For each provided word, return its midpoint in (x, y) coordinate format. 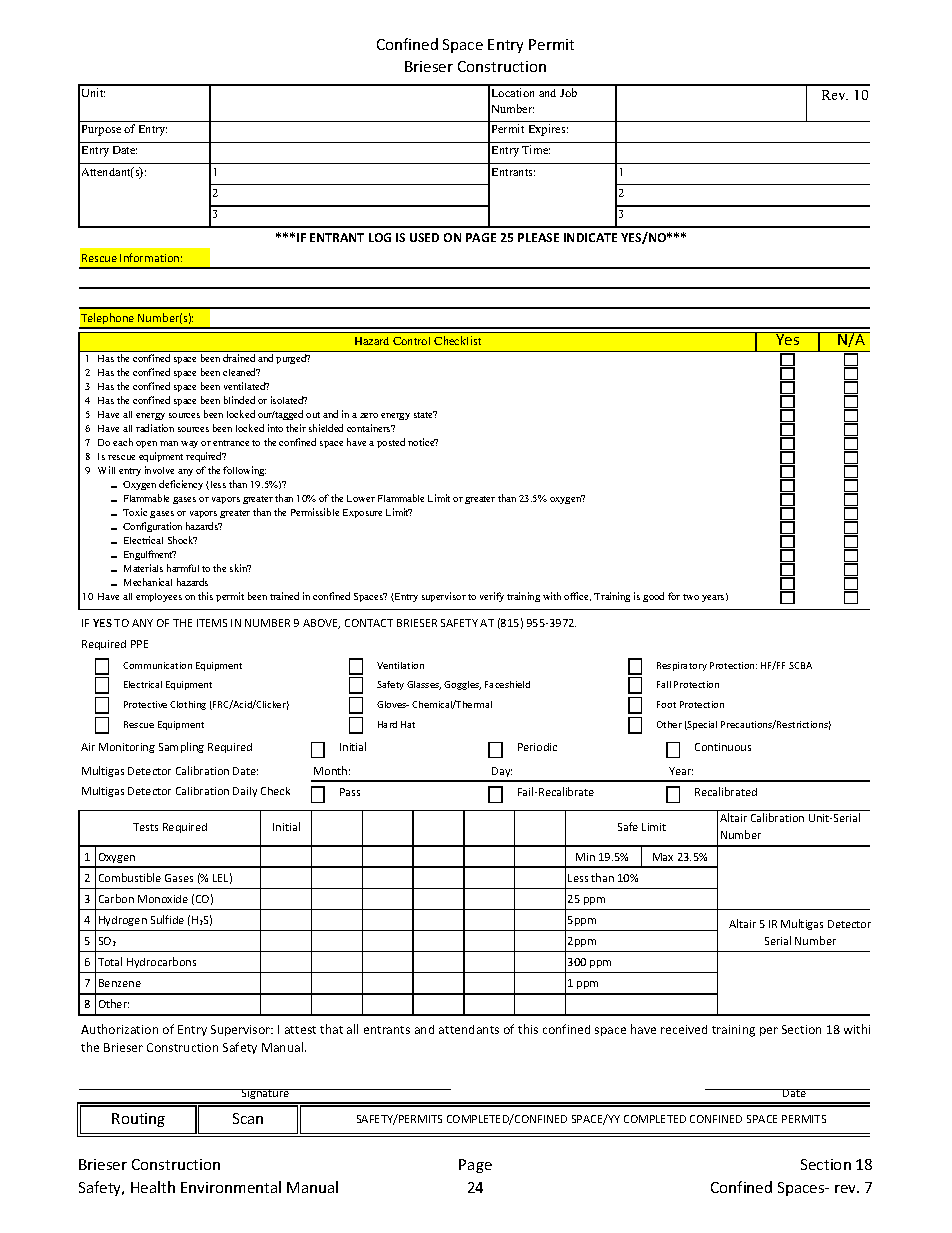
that (331, 1029)
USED (424, 237)
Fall (664, 684)
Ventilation (400, 665)
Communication (157, 665)
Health (153, 1187)
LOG (380, 237)
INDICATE (590, 237)
